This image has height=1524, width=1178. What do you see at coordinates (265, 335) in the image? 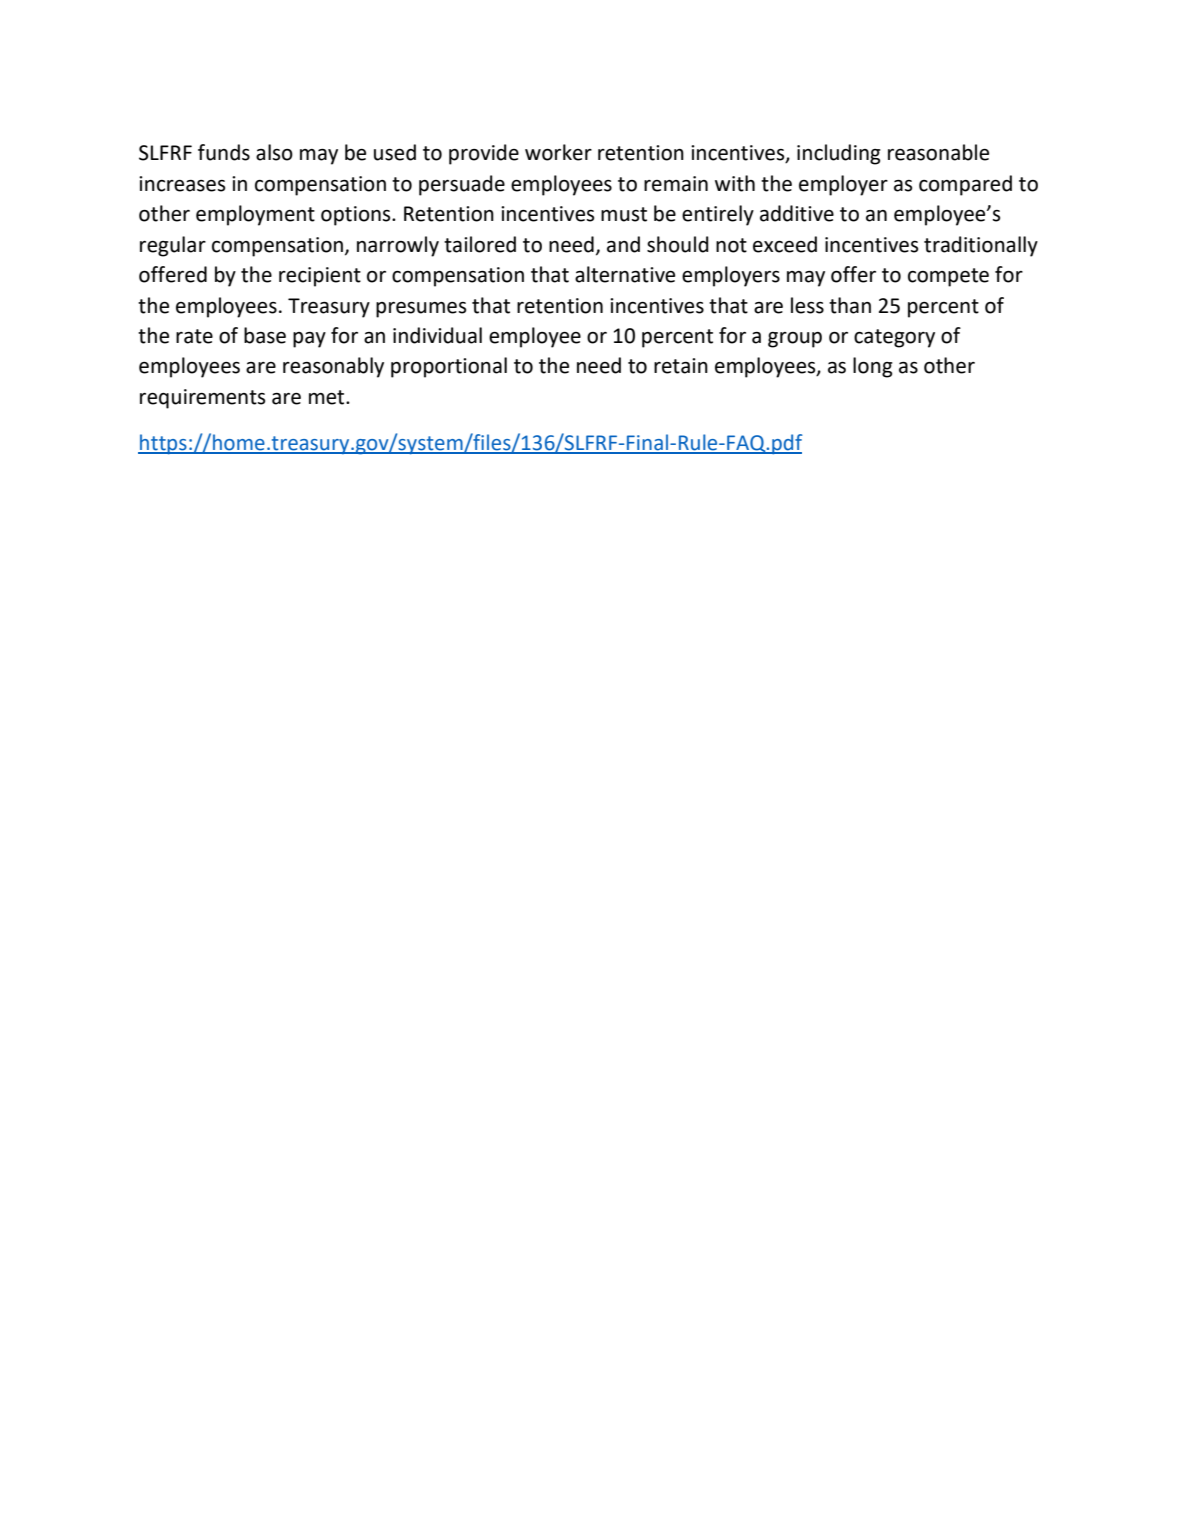
I see `base` at bounding box center [265, 335].
